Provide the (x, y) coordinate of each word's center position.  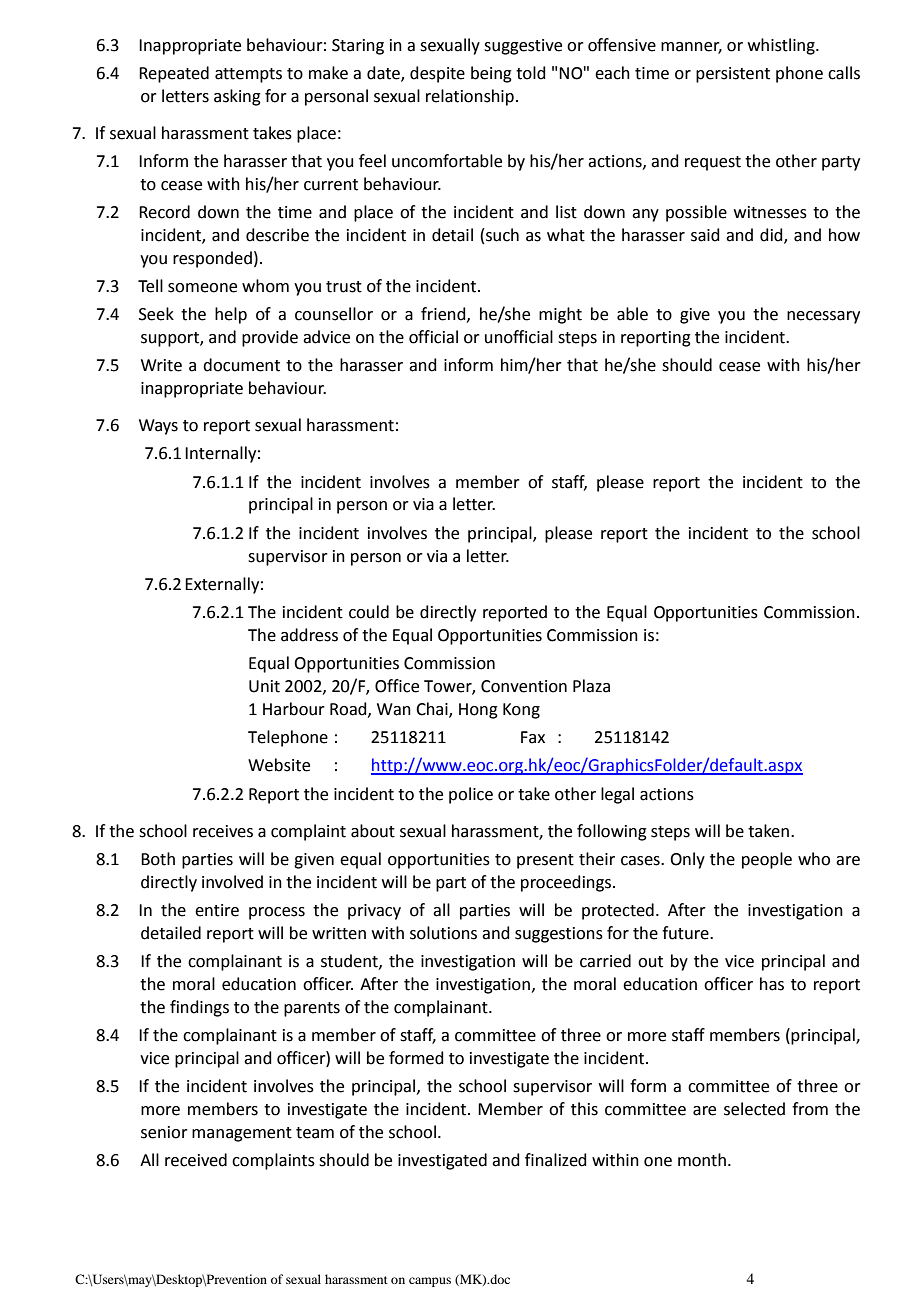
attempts (248, 75)
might (560, 315)
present (545, 861)
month (702, 1160)
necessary (823, 317)
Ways (158, 427)
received (196, 1160)
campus (430, 1282)
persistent (733, 75)
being (491, 74)
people (767, 860)
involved (232, 882)
